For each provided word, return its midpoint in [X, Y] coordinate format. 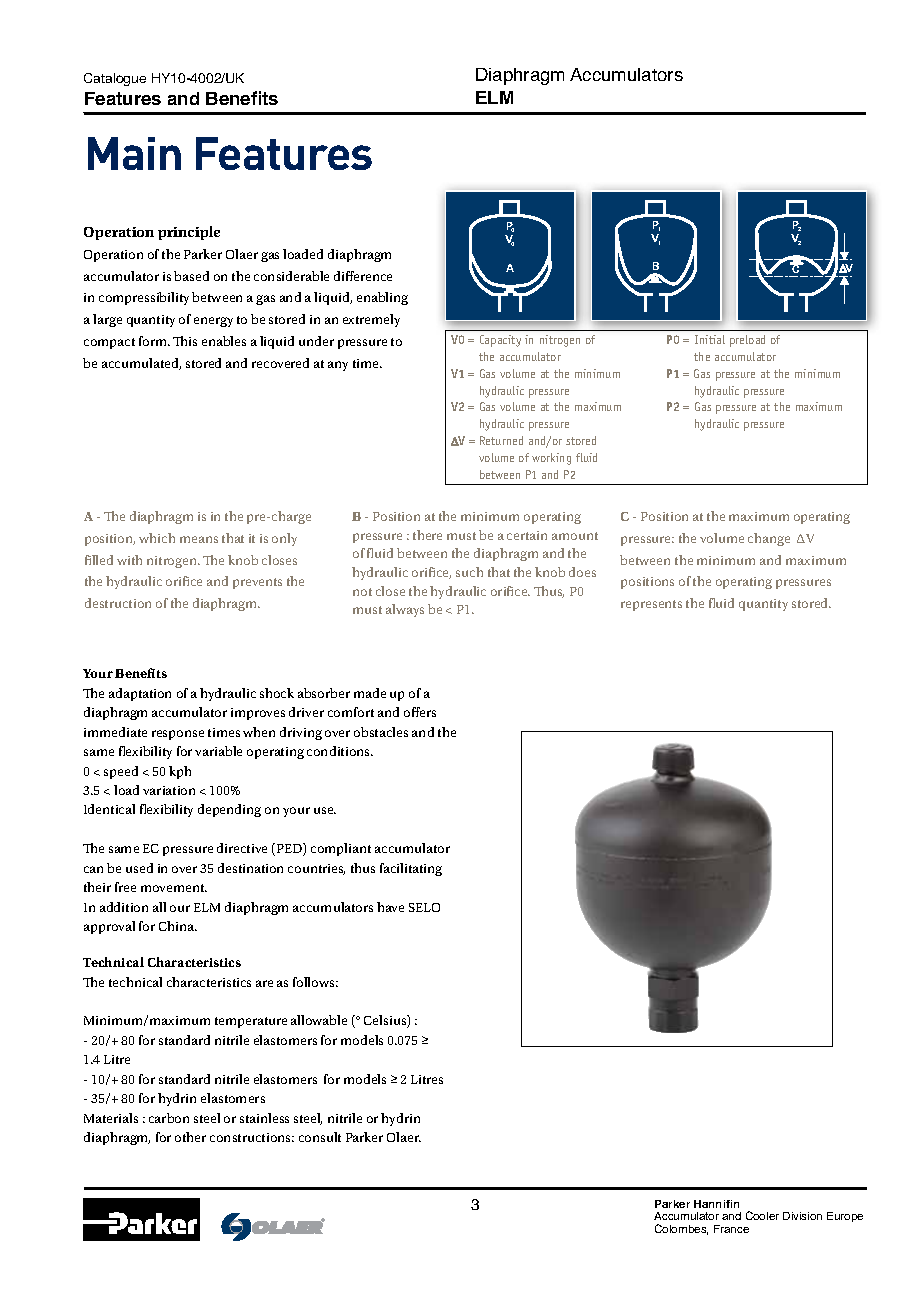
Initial [710, 339]
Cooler [762, 1215]
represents [651, 605]
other [190, 1137]
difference [363, 276]
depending [229, 810]
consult [320, 1137]
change [769, 539]
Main [134, 153]
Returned [501, 440]
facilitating [411, 869]
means [199, 539]
